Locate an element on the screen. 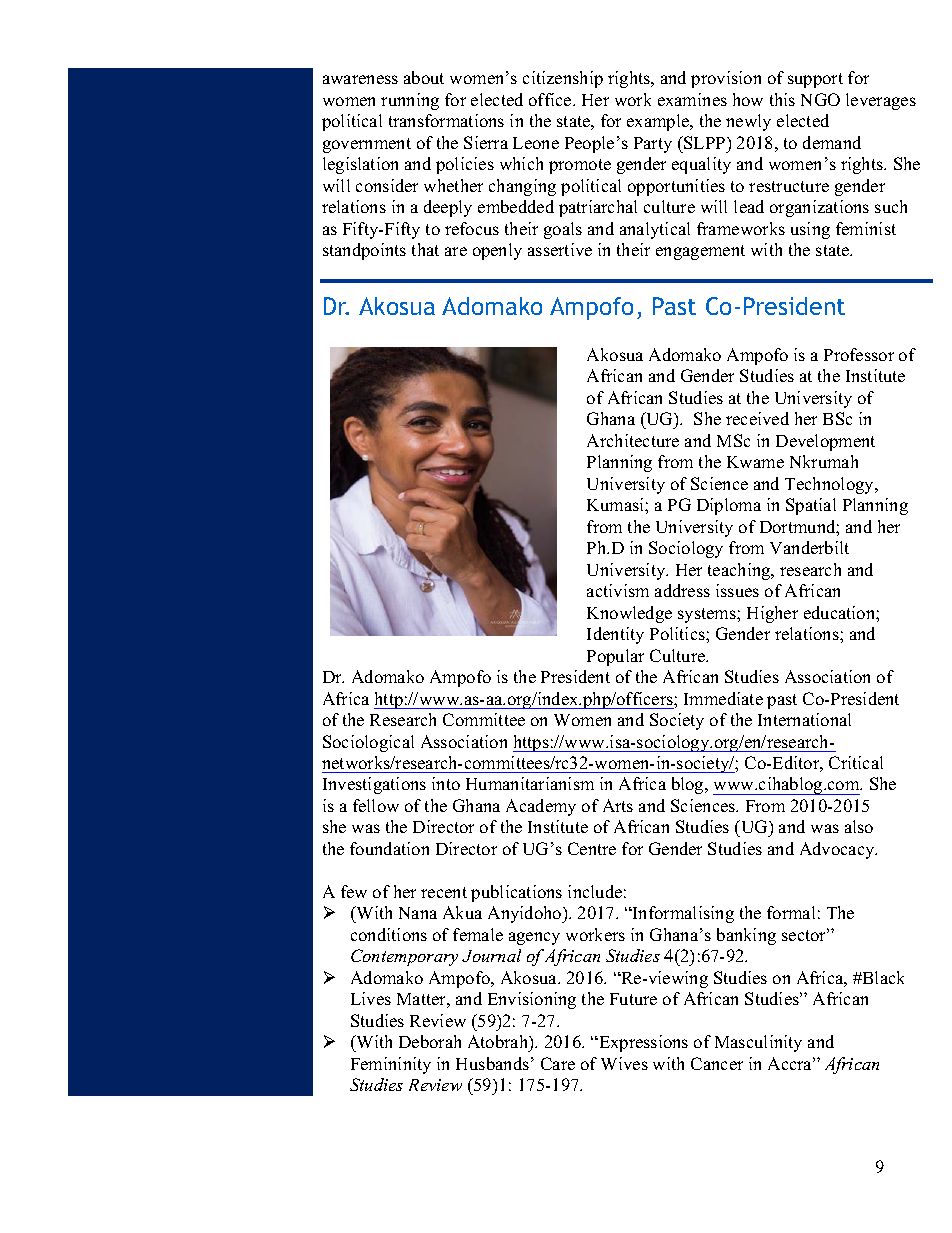 This screenshot has height=1233, width=952. Deborah is located at coordinates (430, 1041).
